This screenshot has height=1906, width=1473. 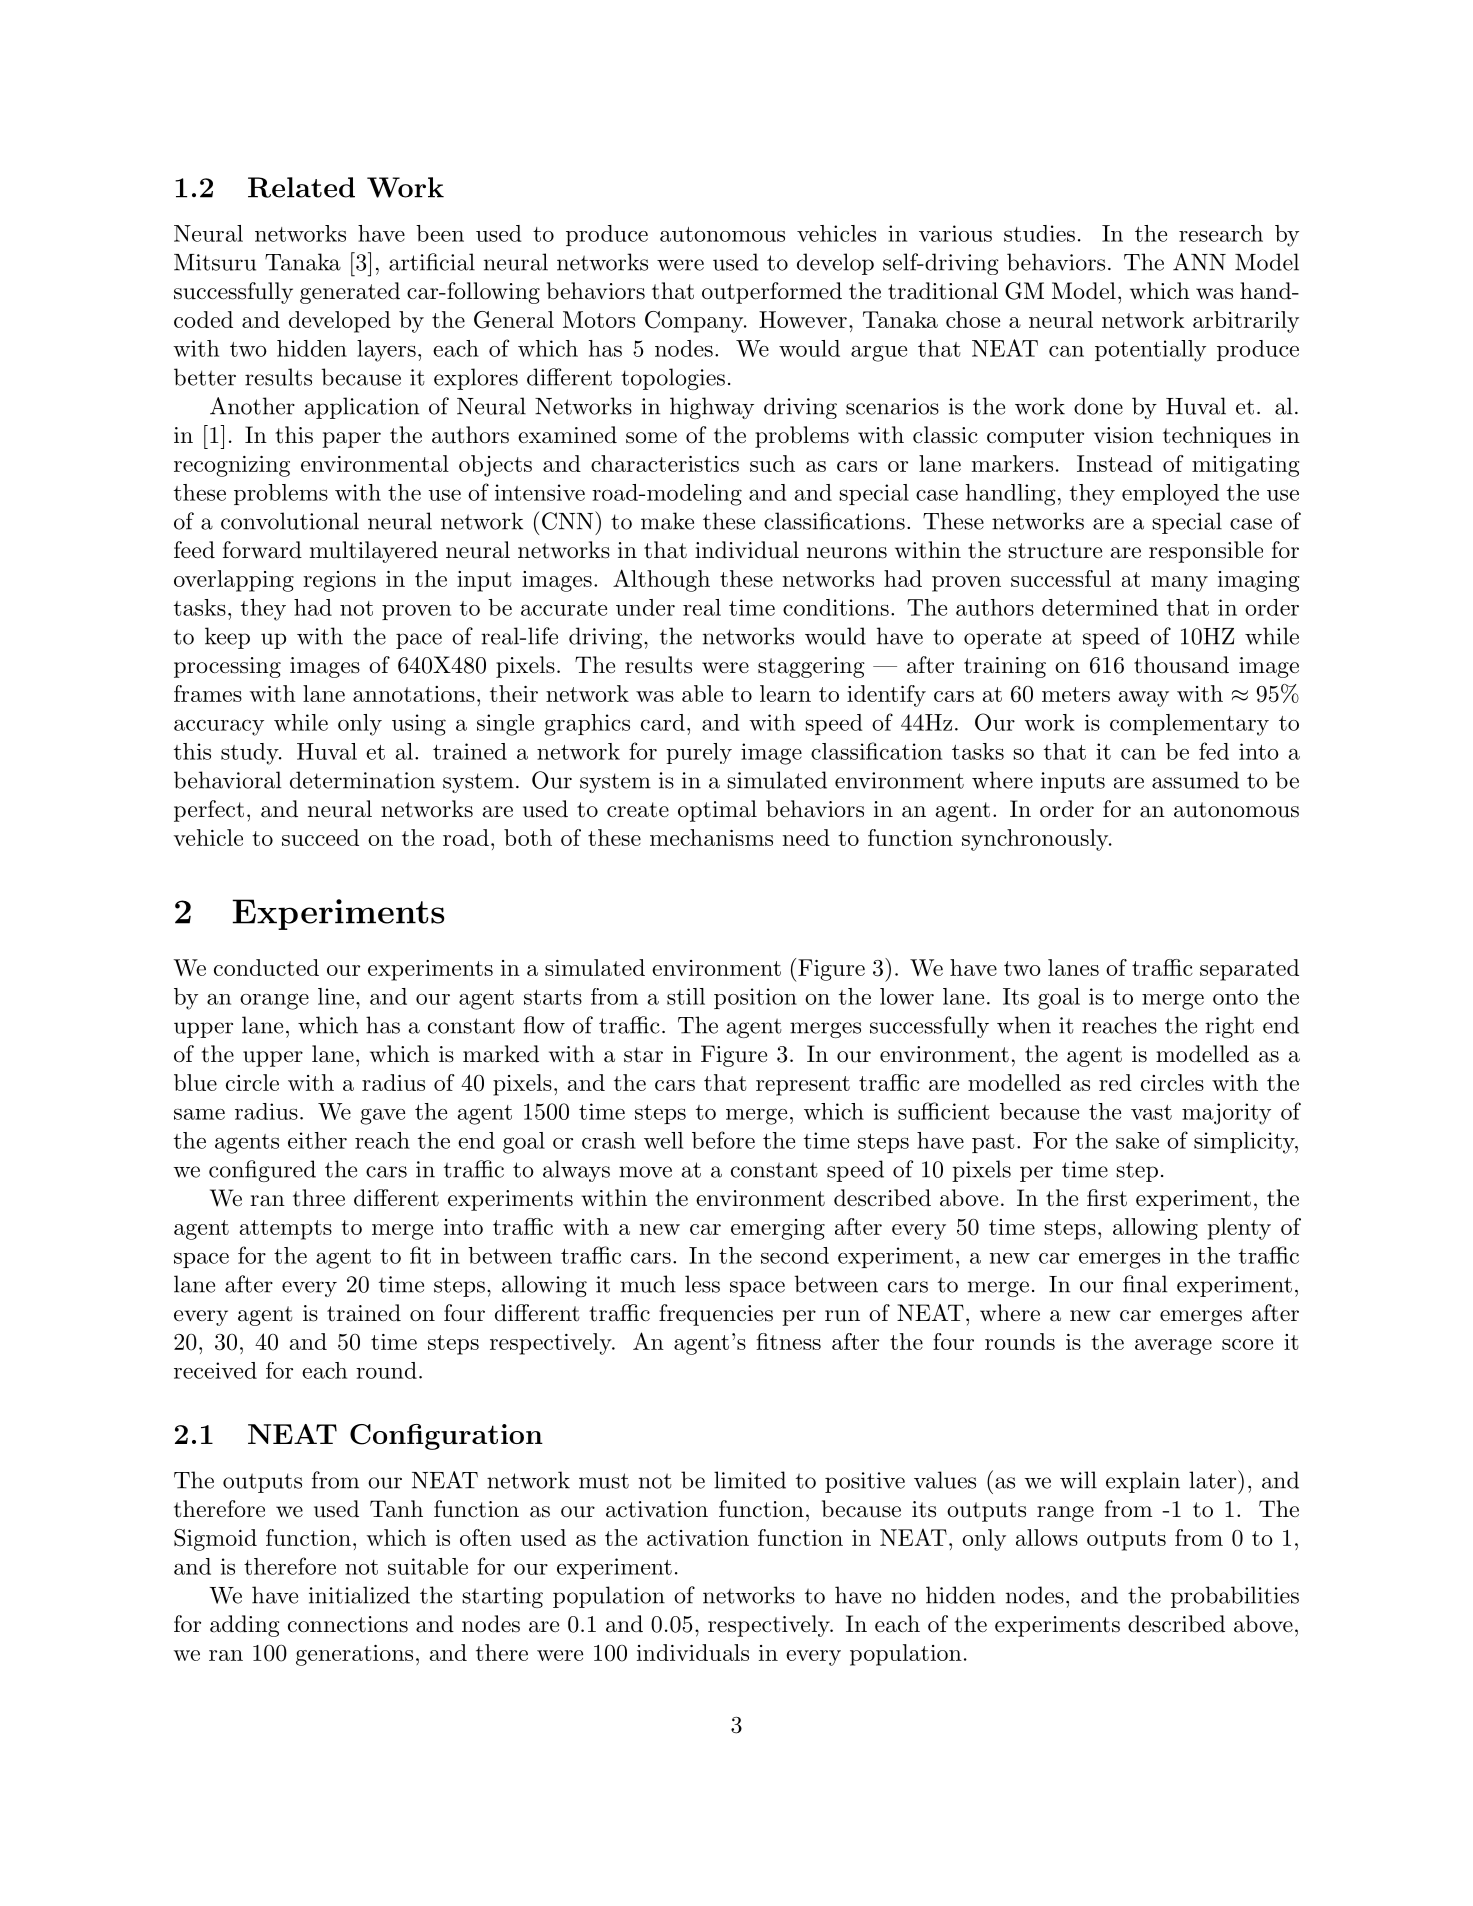 I want to click on position, so click(x=755, y=998).
